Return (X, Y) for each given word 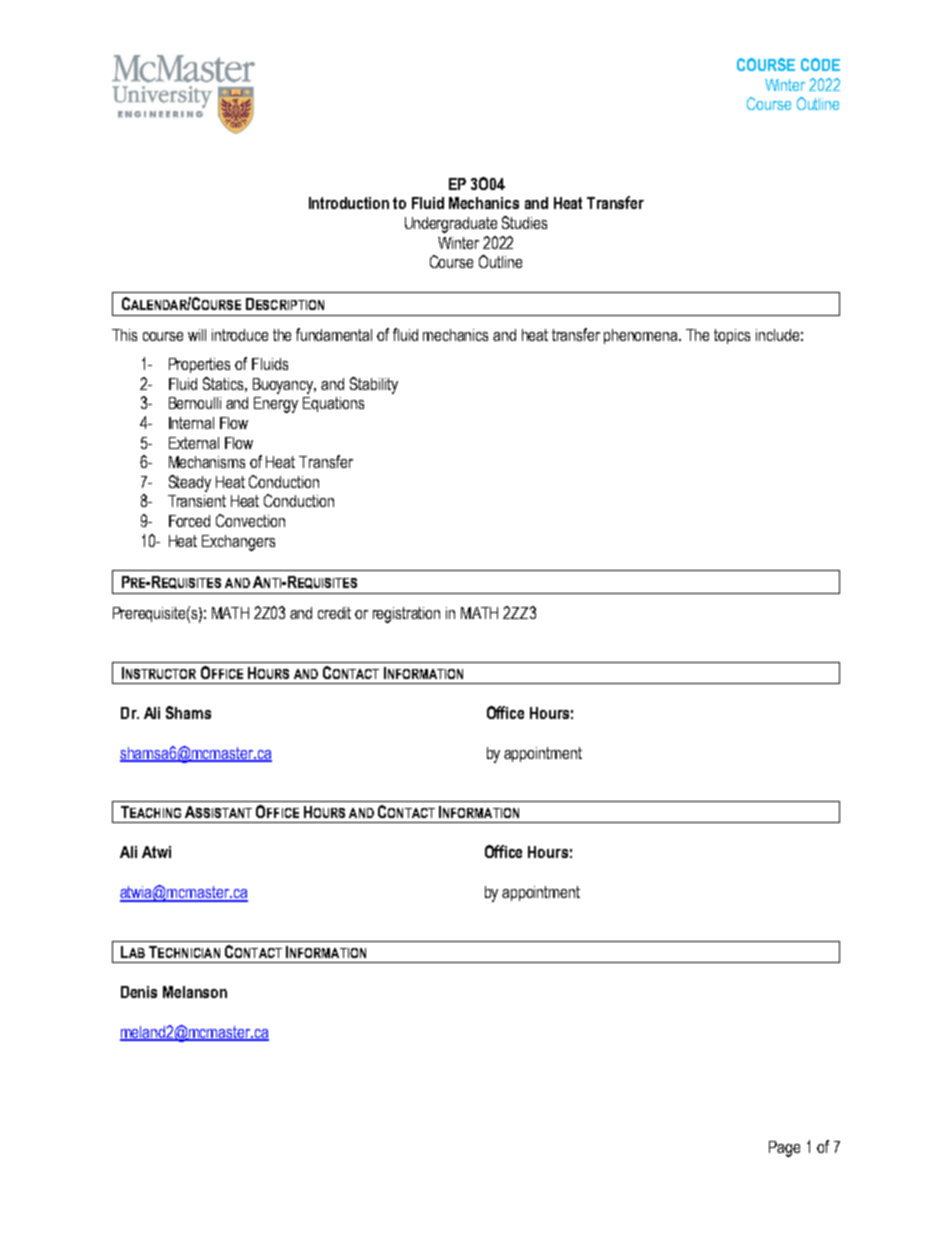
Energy (276, 405)
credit (334, 613)
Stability (374, 385)
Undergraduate (451, 225)
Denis (139, 992)
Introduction (349, 203)
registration (406, 615)
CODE (820, 64)
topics (732, 336)
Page (784, 1149)
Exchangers (238, 543)
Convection (250, 520)
